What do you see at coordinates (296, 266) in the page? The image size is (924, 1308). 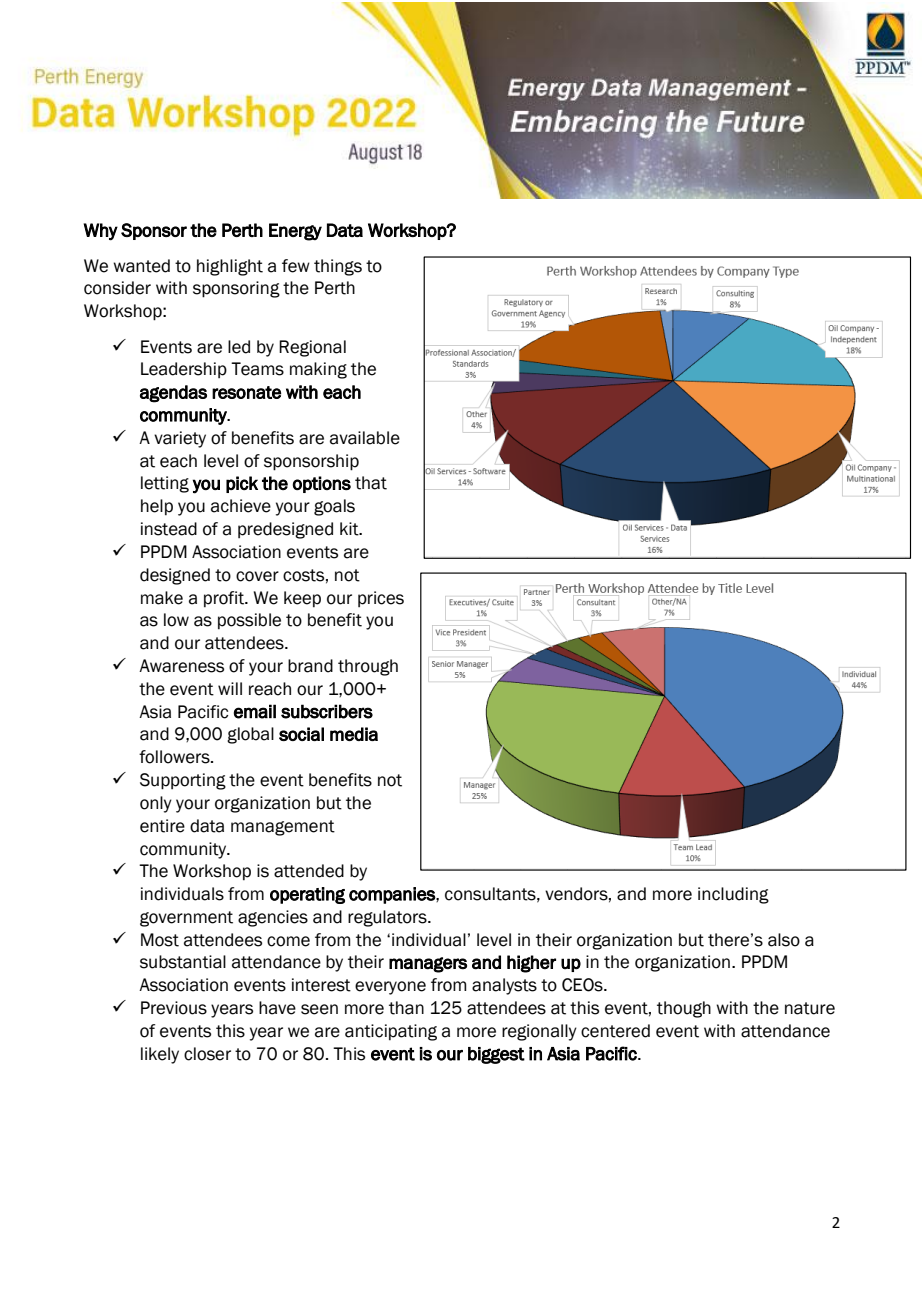 I see `few` at bounding box center [296, 266].
